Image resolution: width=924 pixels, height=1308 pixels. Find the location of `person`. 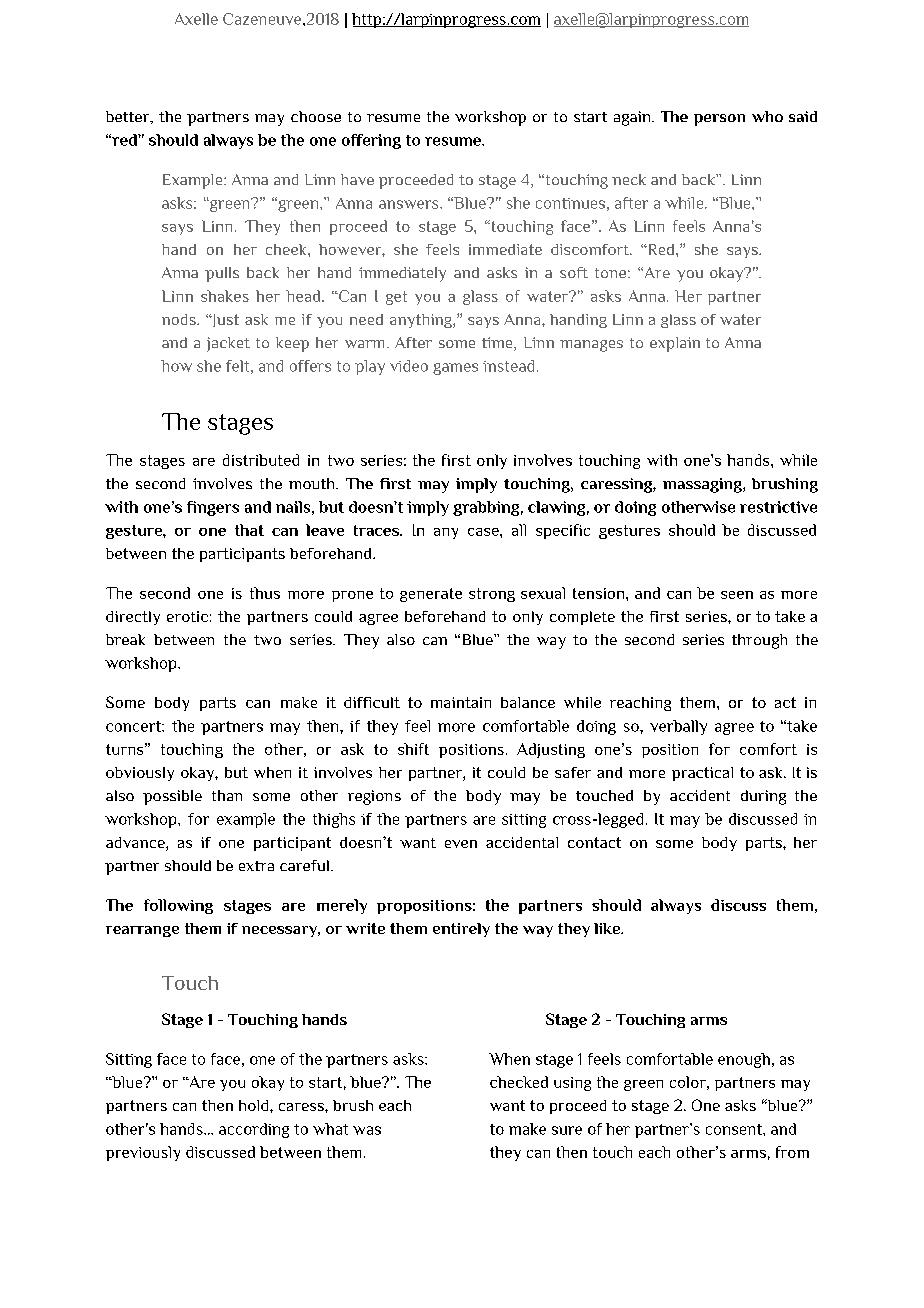

person is located at coordinates (719, 120).
